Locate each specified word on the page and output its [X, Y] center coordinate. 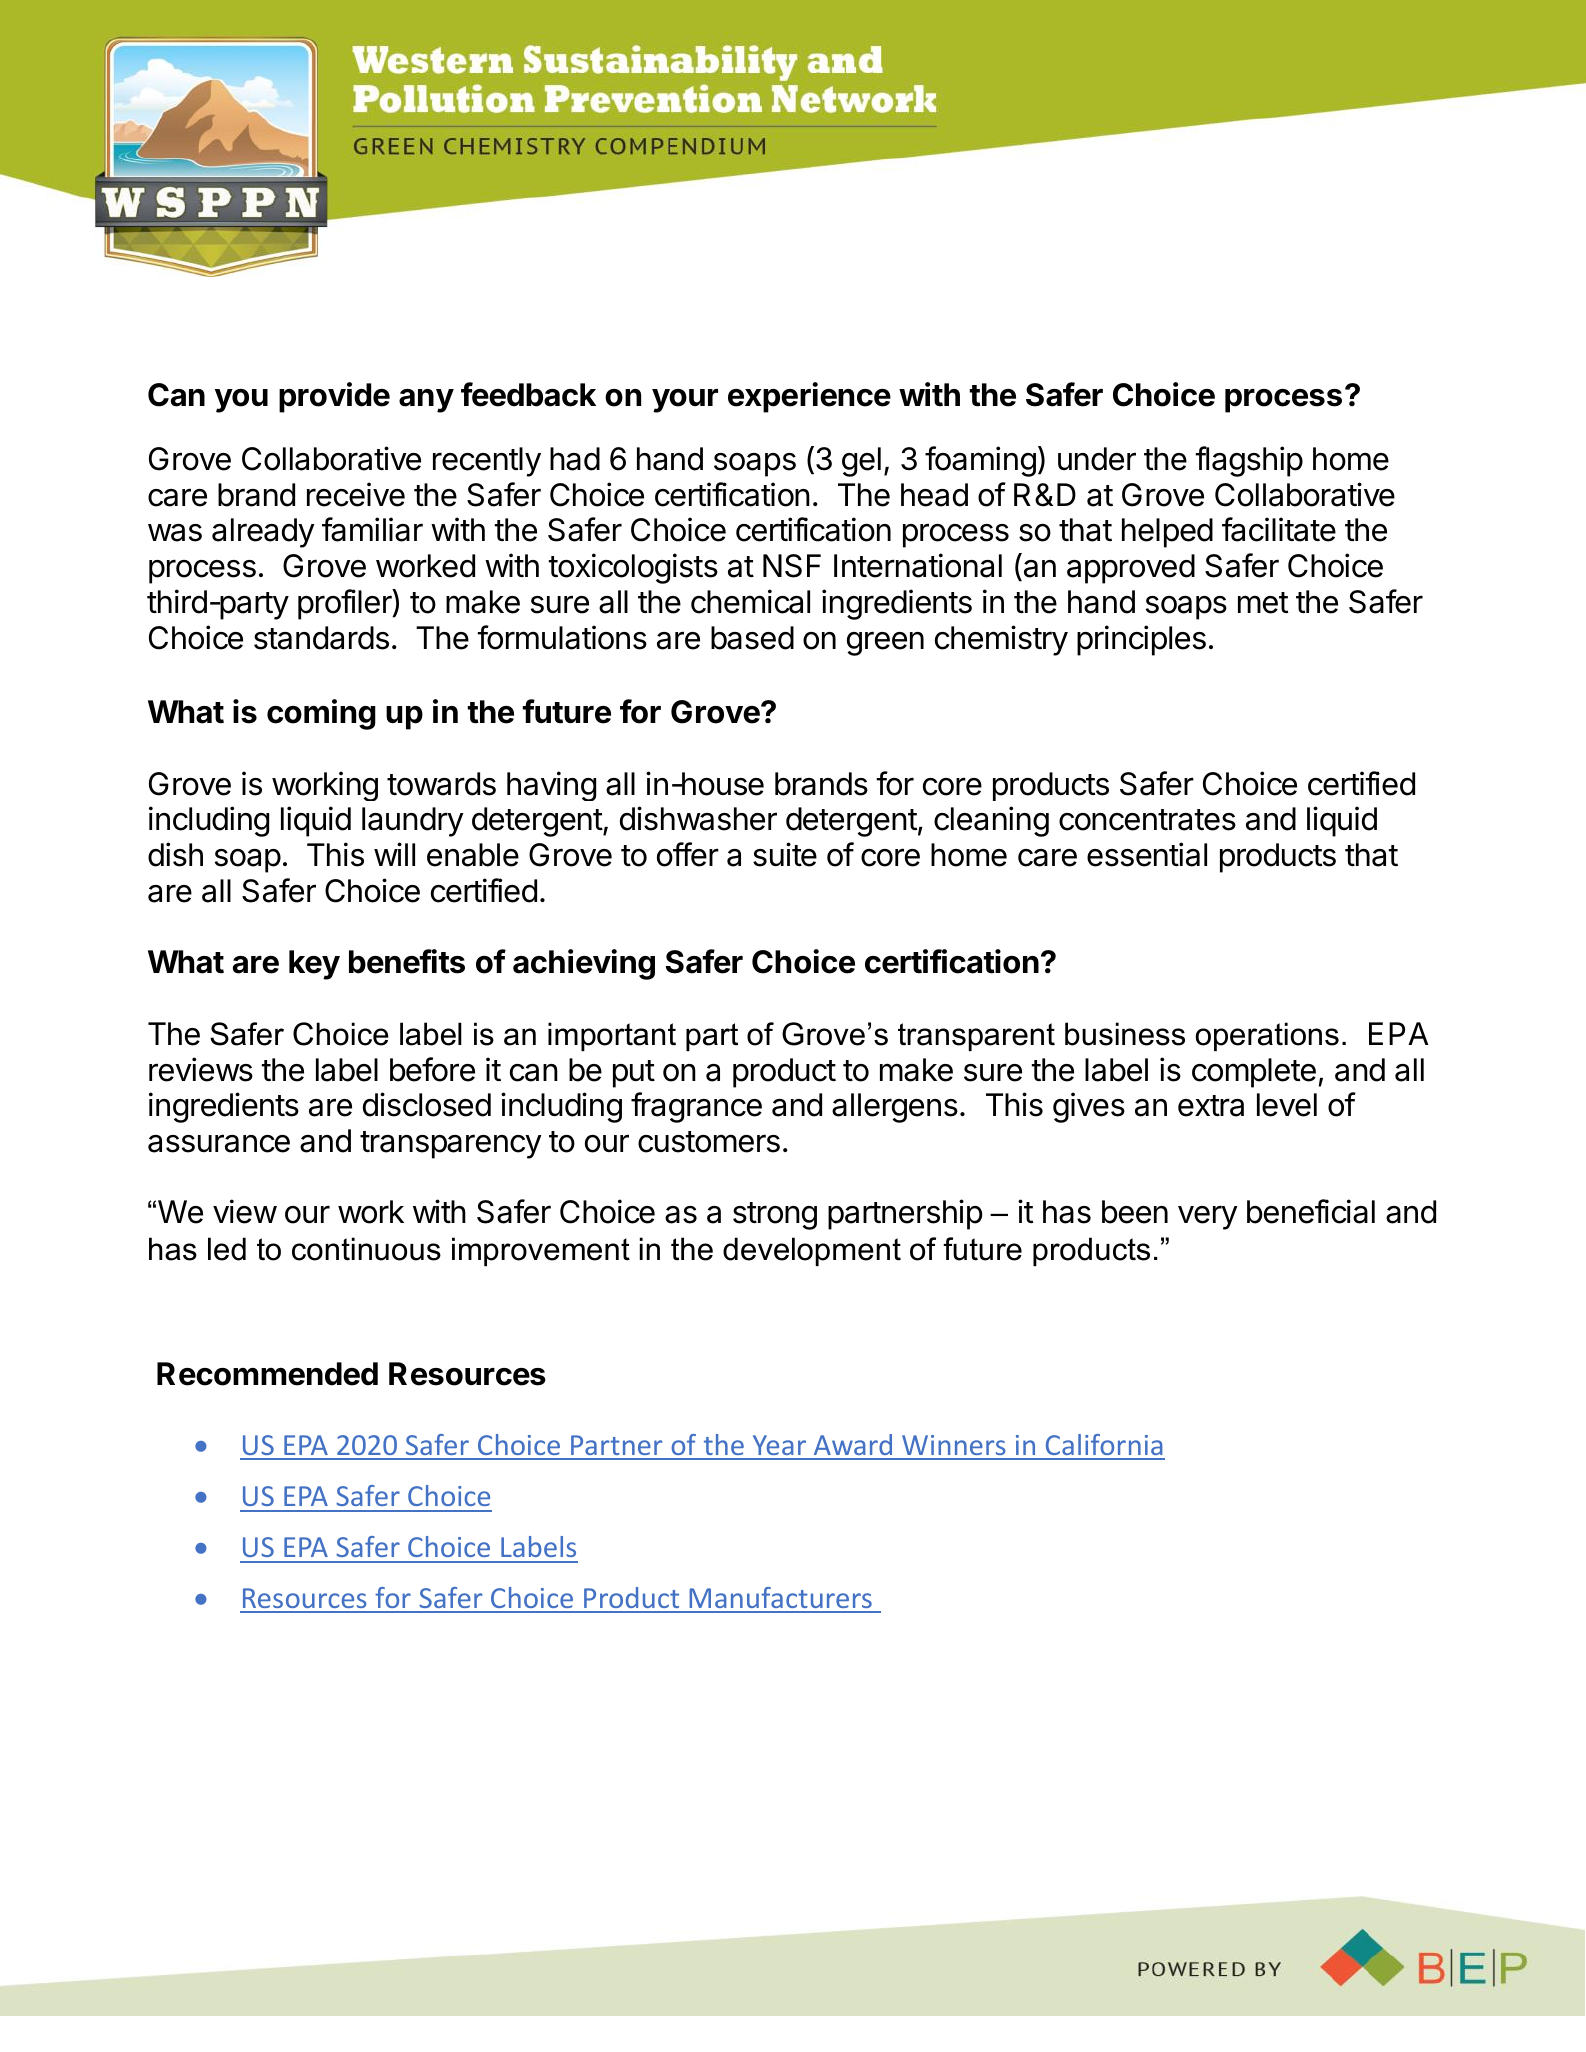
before [432, 1069]
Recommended [267, 1374]
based [752, 638]
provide [334, 397]
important [612, 1036]
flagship [1249, 461]
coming [321, 714]
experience [809, 397]
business [1125, 1034]
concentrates [1147, 820]
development [812, 1251]
